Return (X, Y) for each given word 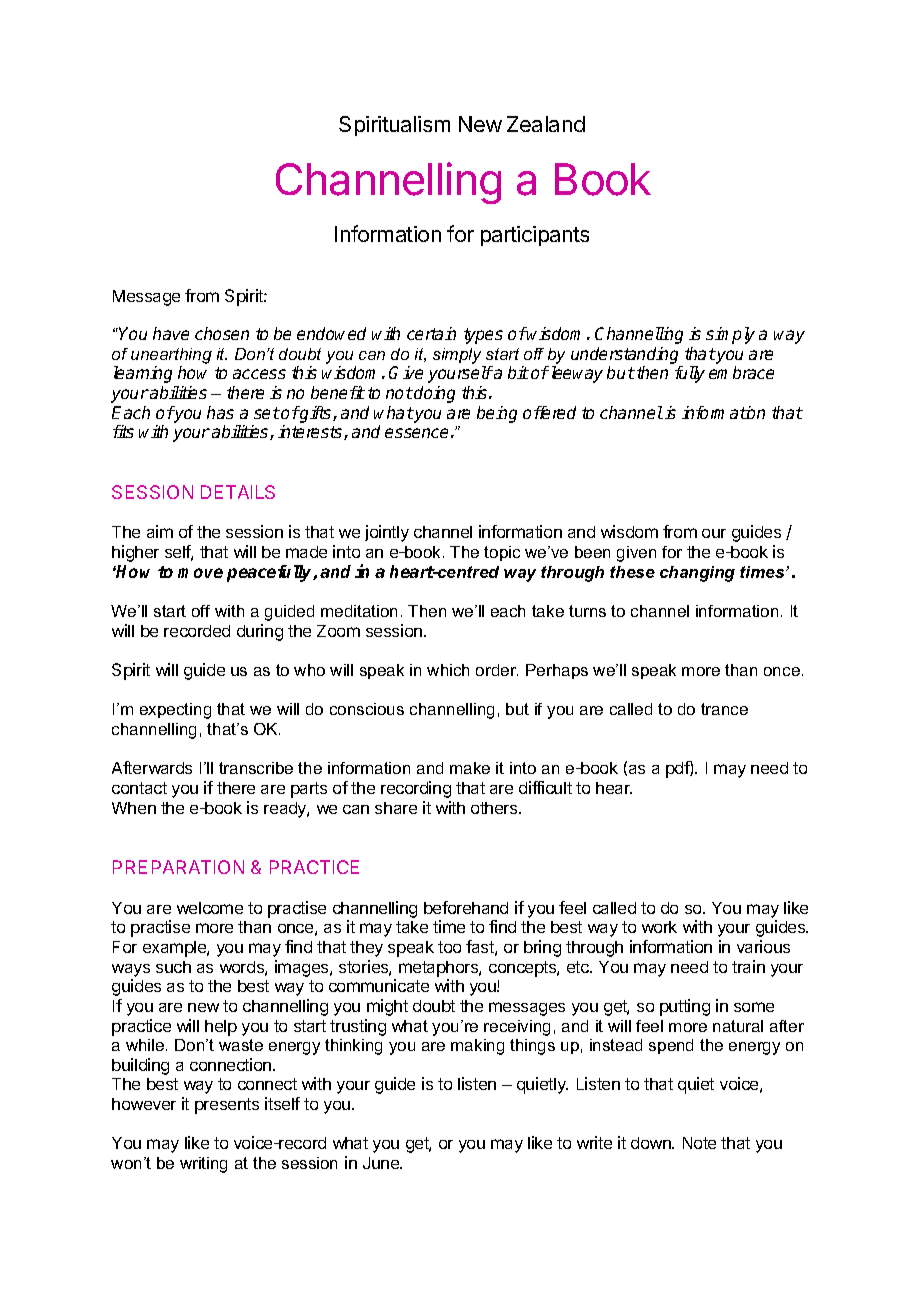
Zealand (546, 124)
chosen (222, 333)
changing (697, 574)
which (448, 670)
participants (535, 236)
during (260, 632)
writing (203, 1165)
